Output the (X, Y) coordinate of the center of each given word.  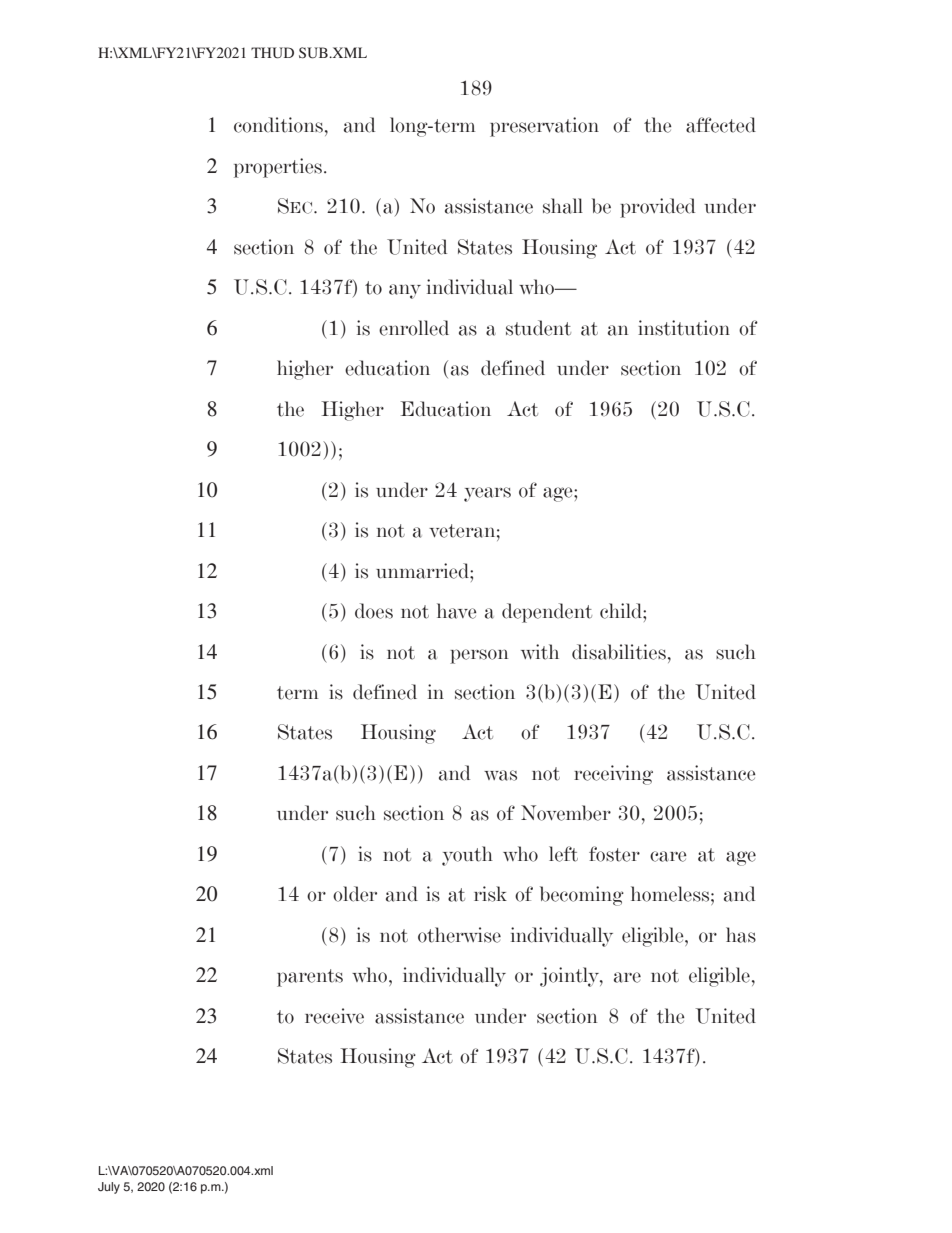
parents (310, 978)
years (487, 494)
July (109, 1188)
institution (684, 328)
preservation (544, 127)
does (374, 611)
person (479, 656)
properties (278, 168)
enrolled (414, 328)
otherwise (459, 935)
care (668, 856)
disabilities (619, 652)
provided (657, 208)
